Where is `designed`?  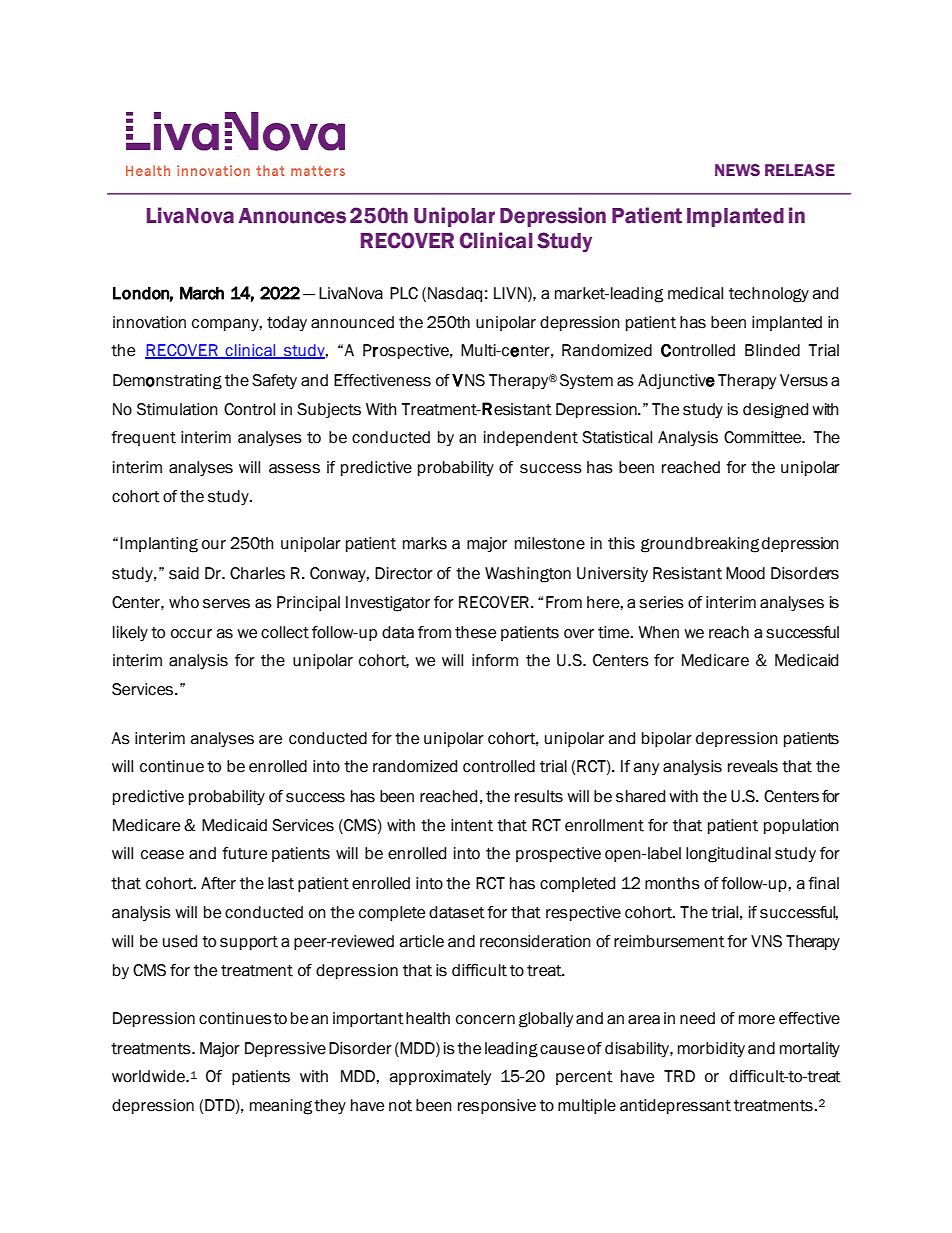 designed is located at coordinates (775, 411).
